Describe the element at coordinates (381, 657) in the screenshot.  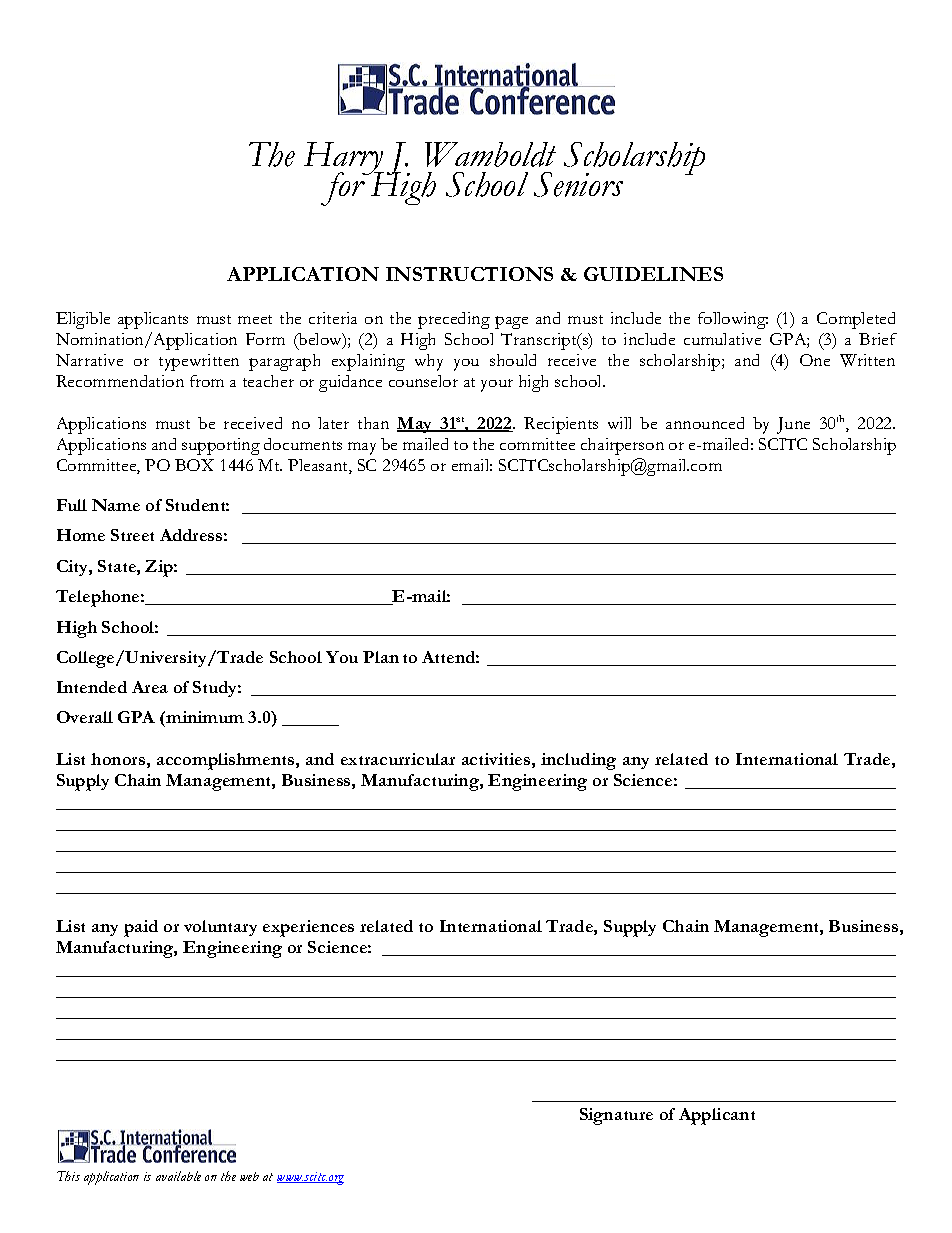
I see `Plan` at that location.
